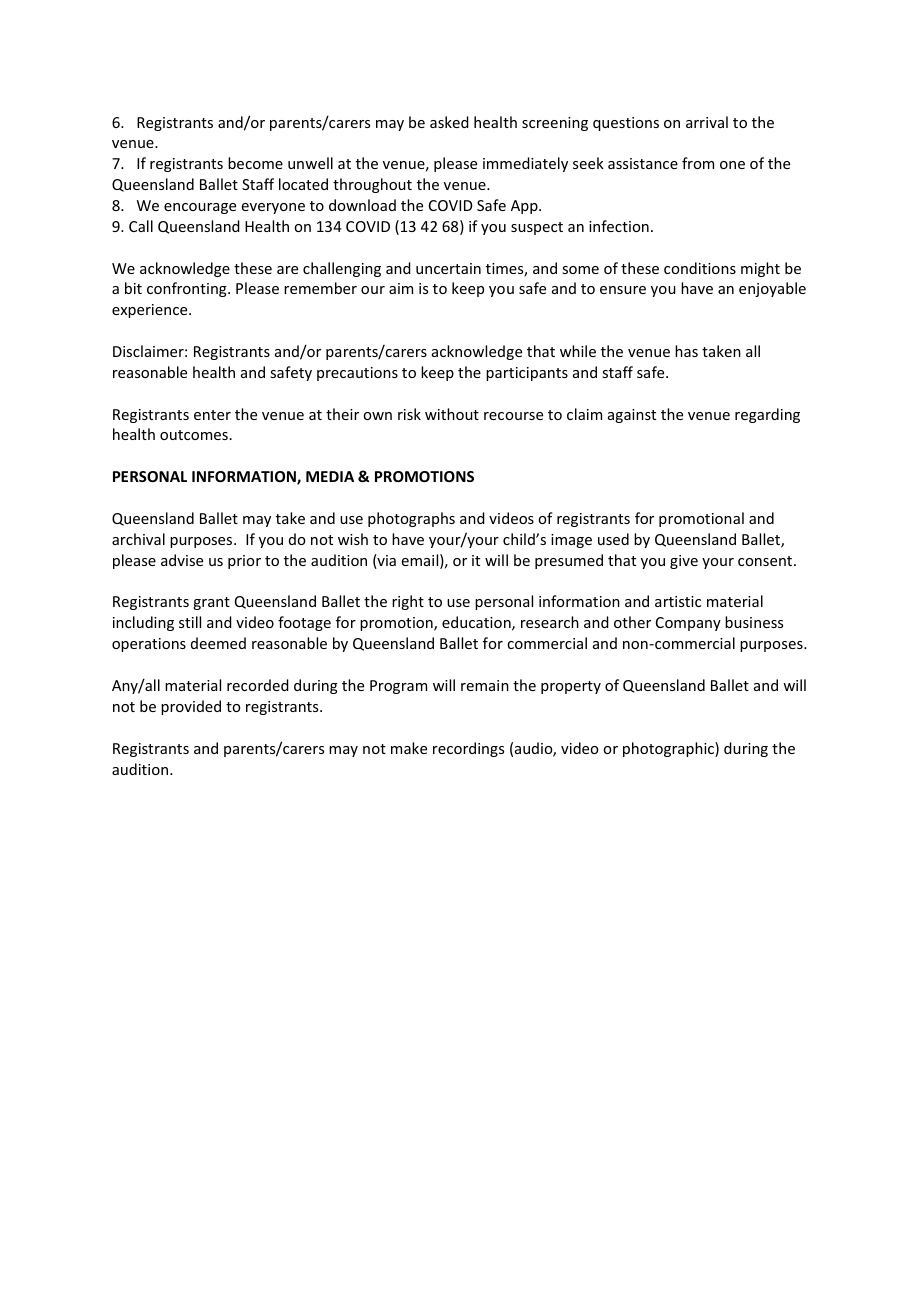 The image size is (924, 1308). I want to click on arrival, so click(707, 122).
